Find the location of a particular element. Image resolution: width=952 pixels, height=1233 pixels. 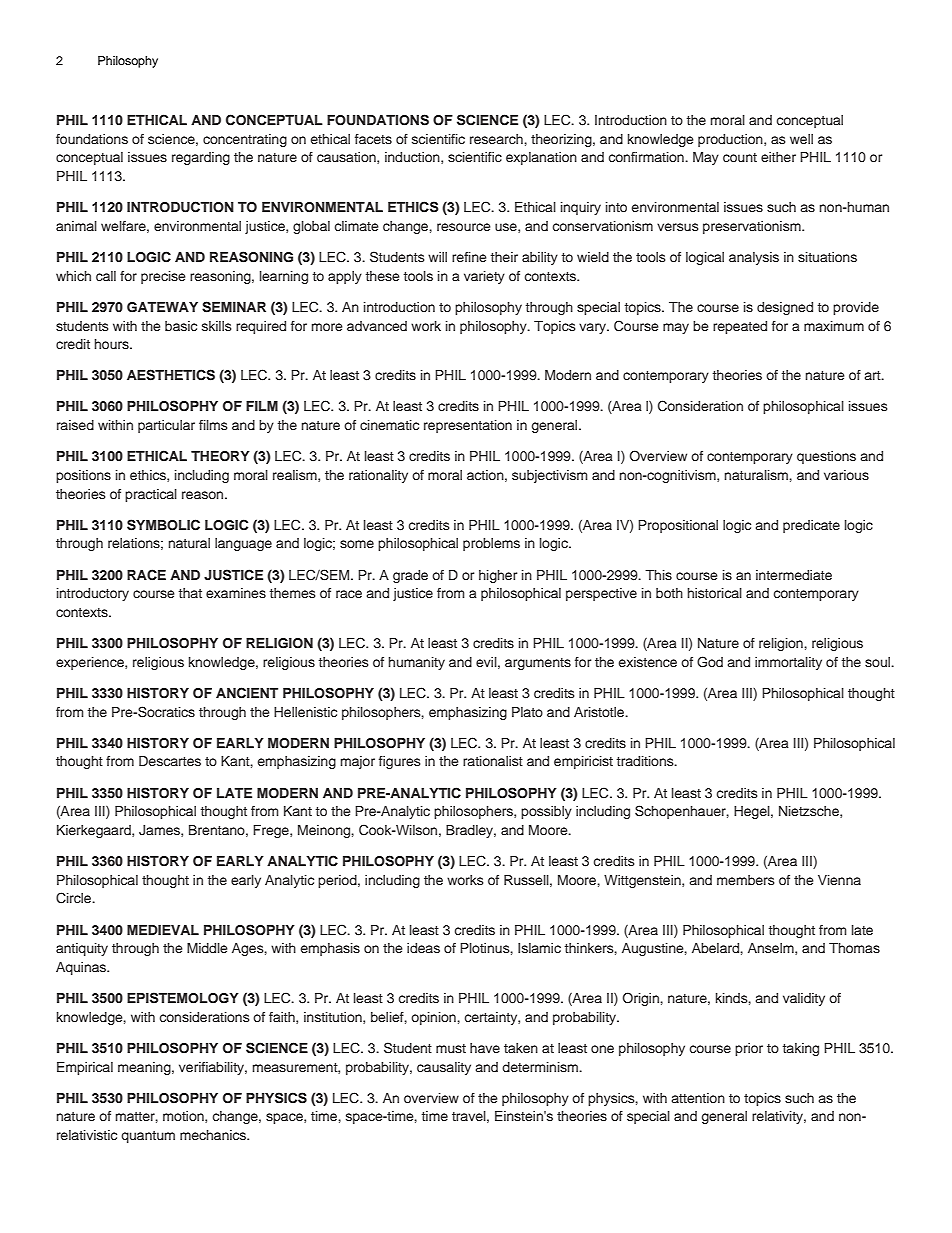

research is located at coordinates (496, 139).
